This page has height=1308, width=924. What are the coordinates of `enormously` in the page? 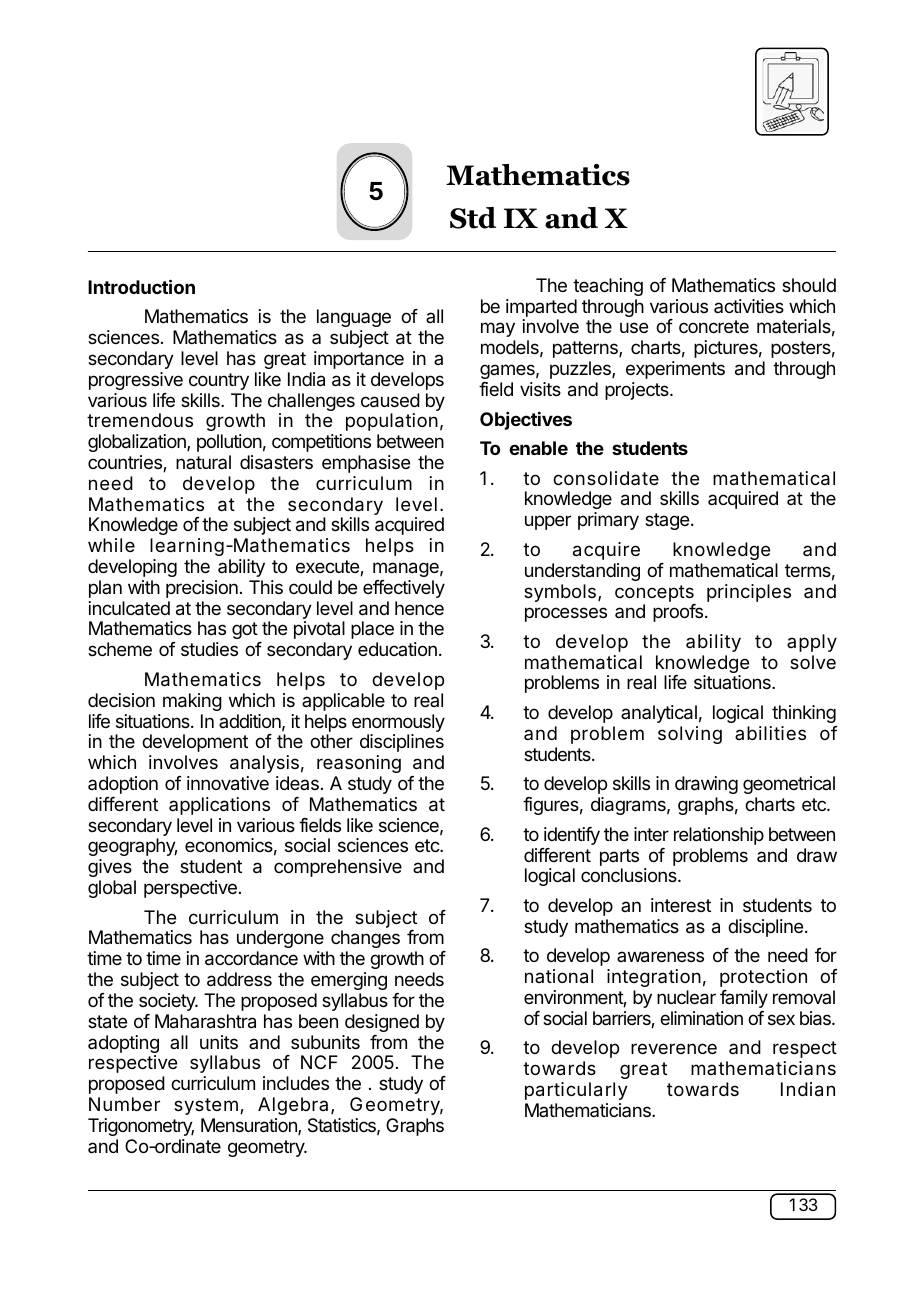 It's located at (398, 723).
